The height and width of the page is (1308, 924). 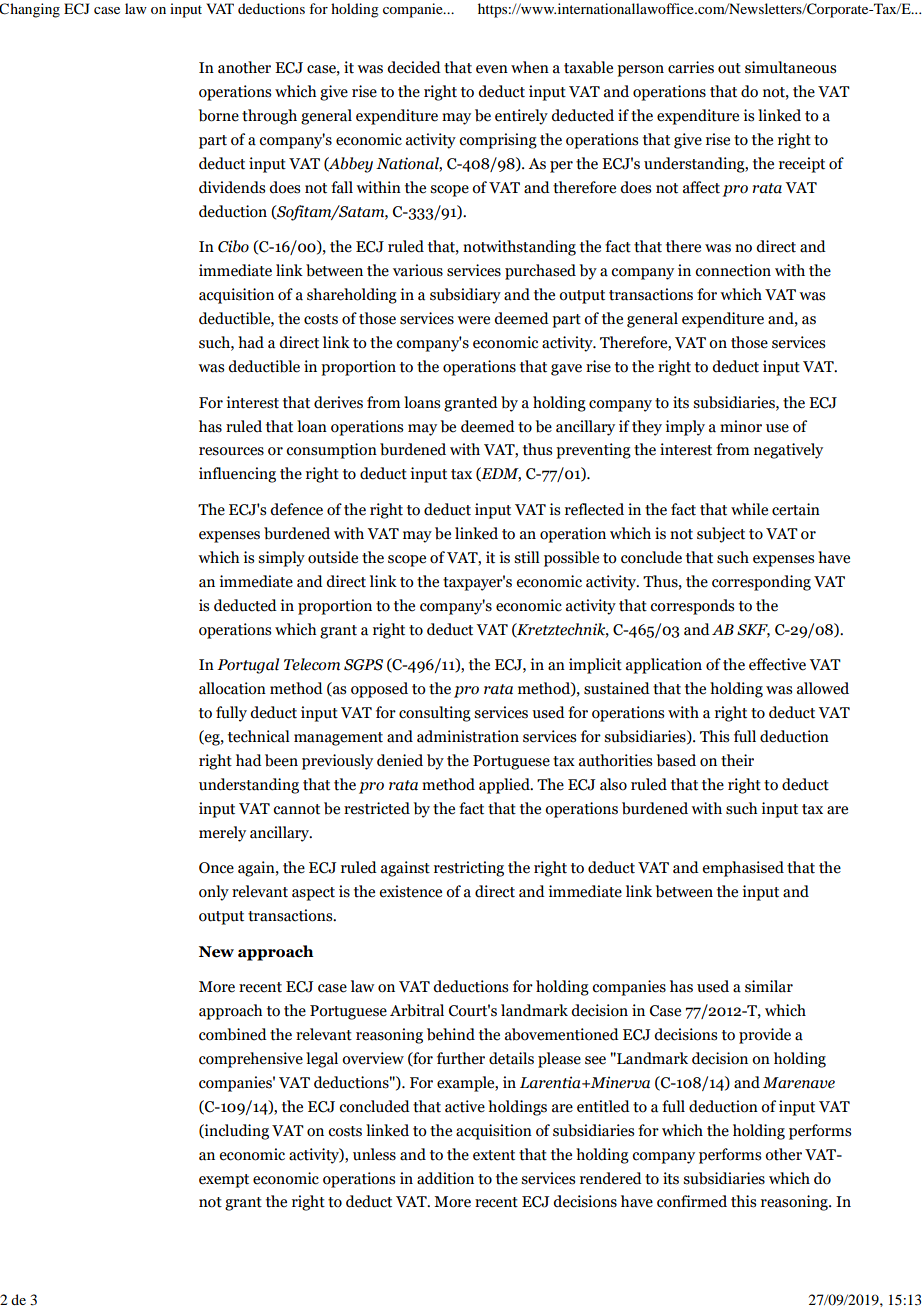 I want to click on entirely, so click(x=521, y=117).
